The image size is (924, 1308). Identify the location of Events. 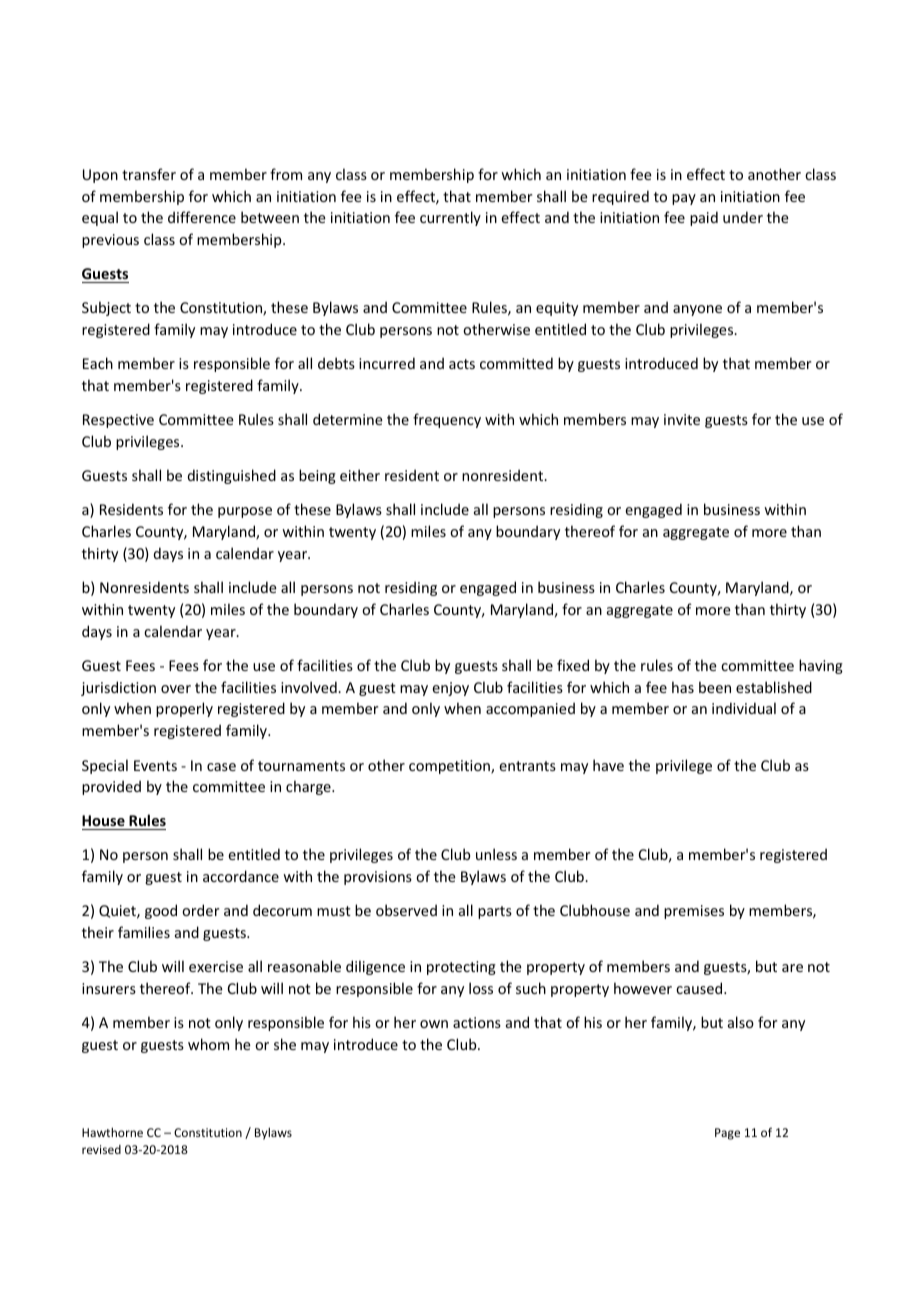
(155, 765).
